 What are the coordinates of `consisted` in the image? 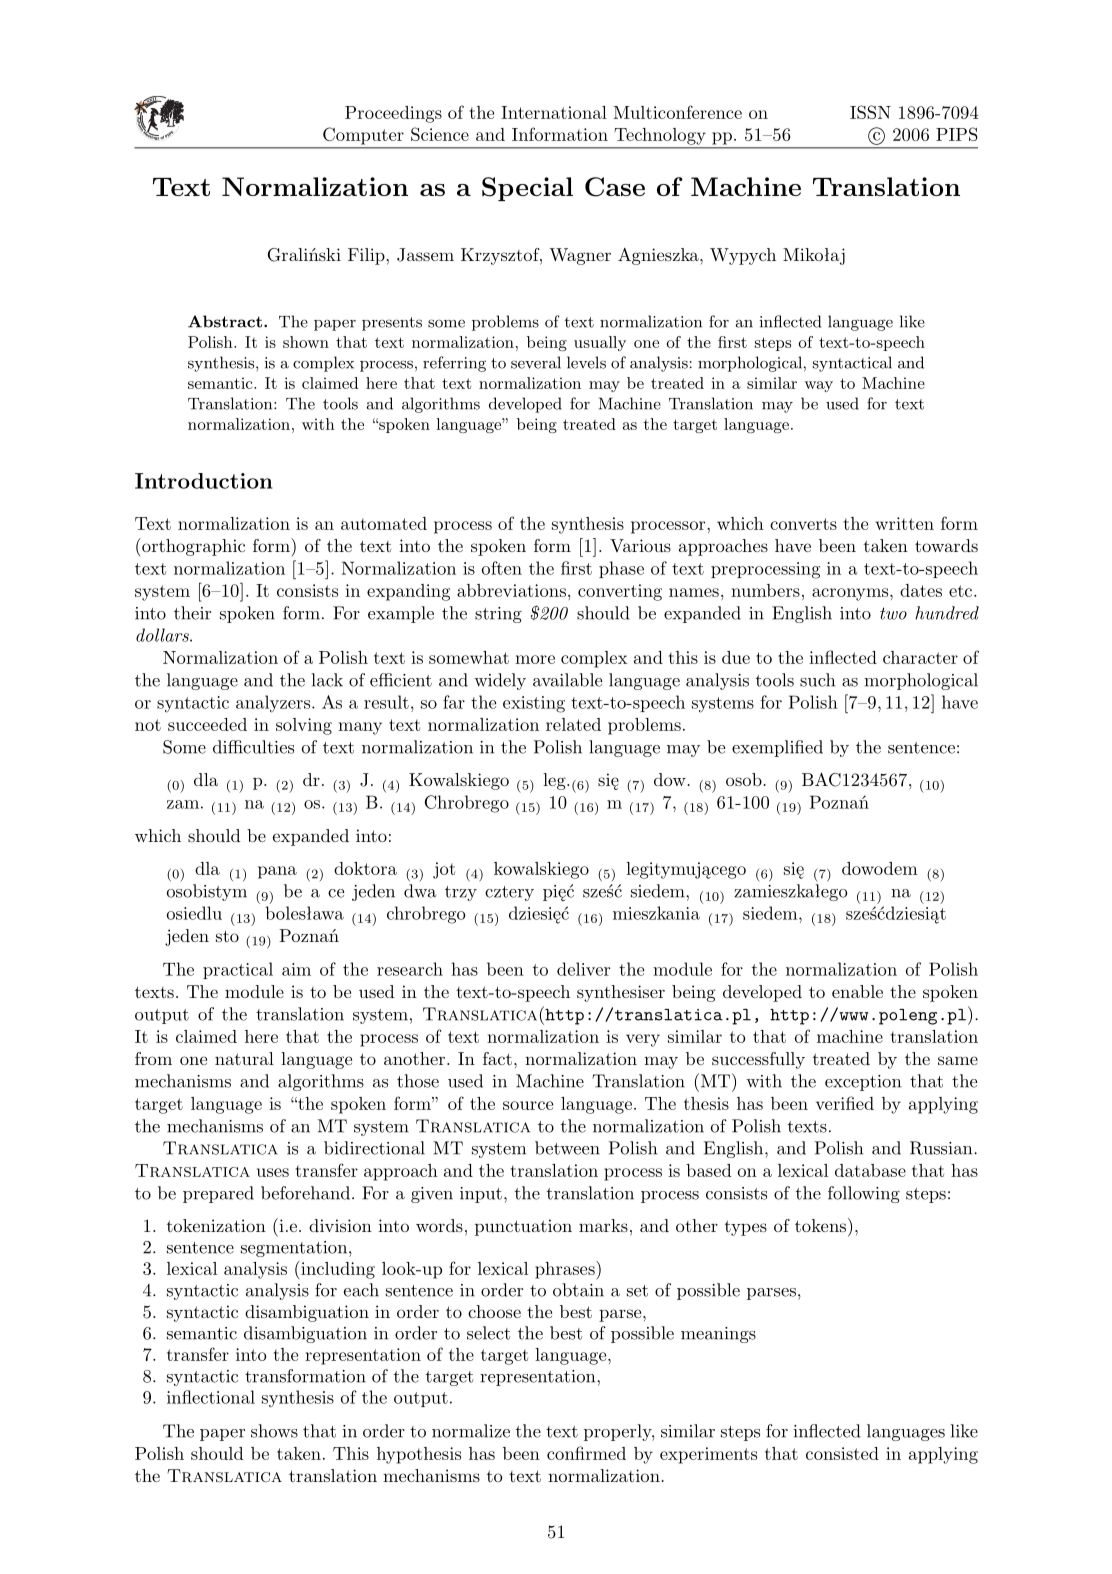 It's located at (842, 1453).
